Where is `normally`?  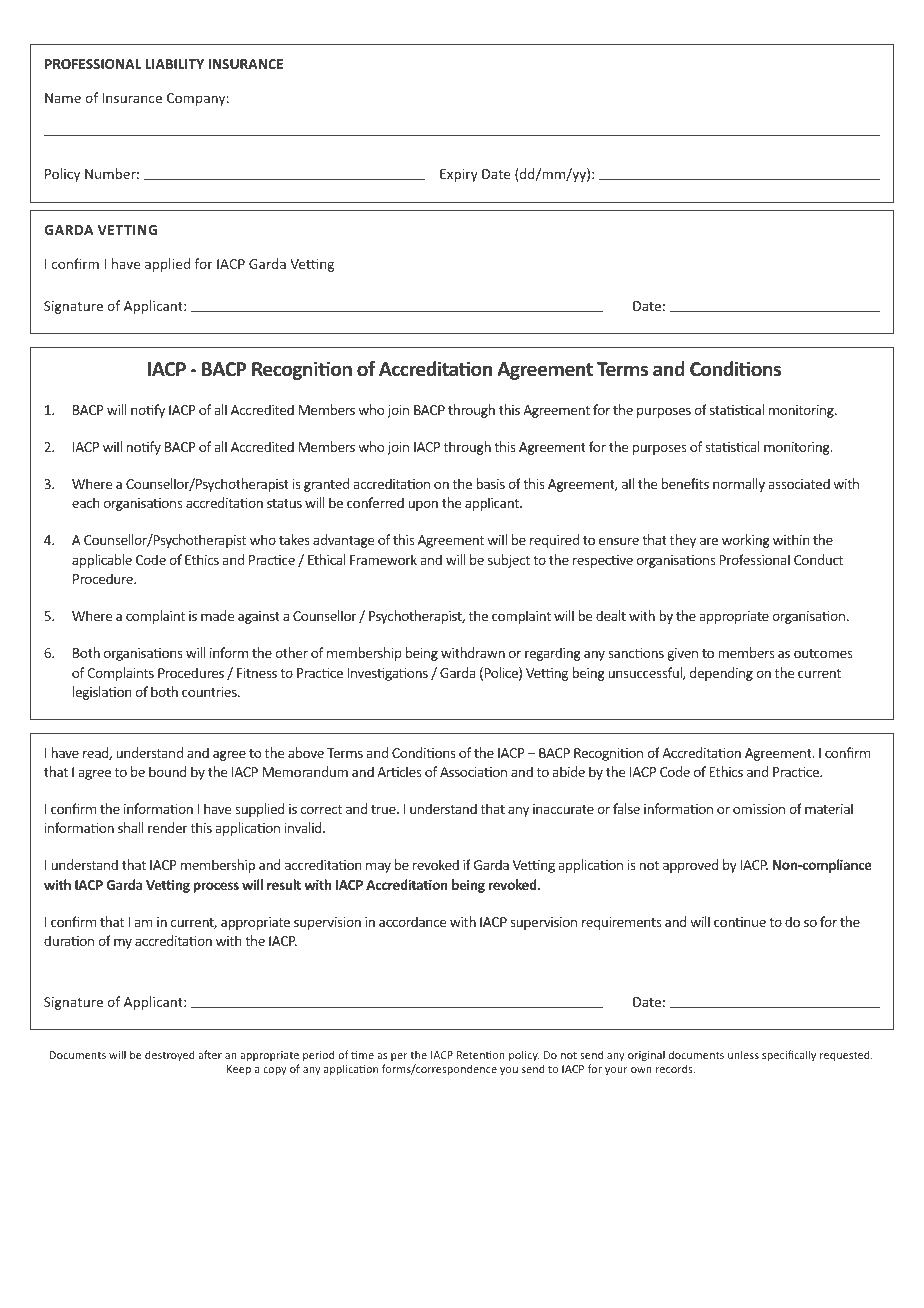
normally is located at coordinates (739, 485).
